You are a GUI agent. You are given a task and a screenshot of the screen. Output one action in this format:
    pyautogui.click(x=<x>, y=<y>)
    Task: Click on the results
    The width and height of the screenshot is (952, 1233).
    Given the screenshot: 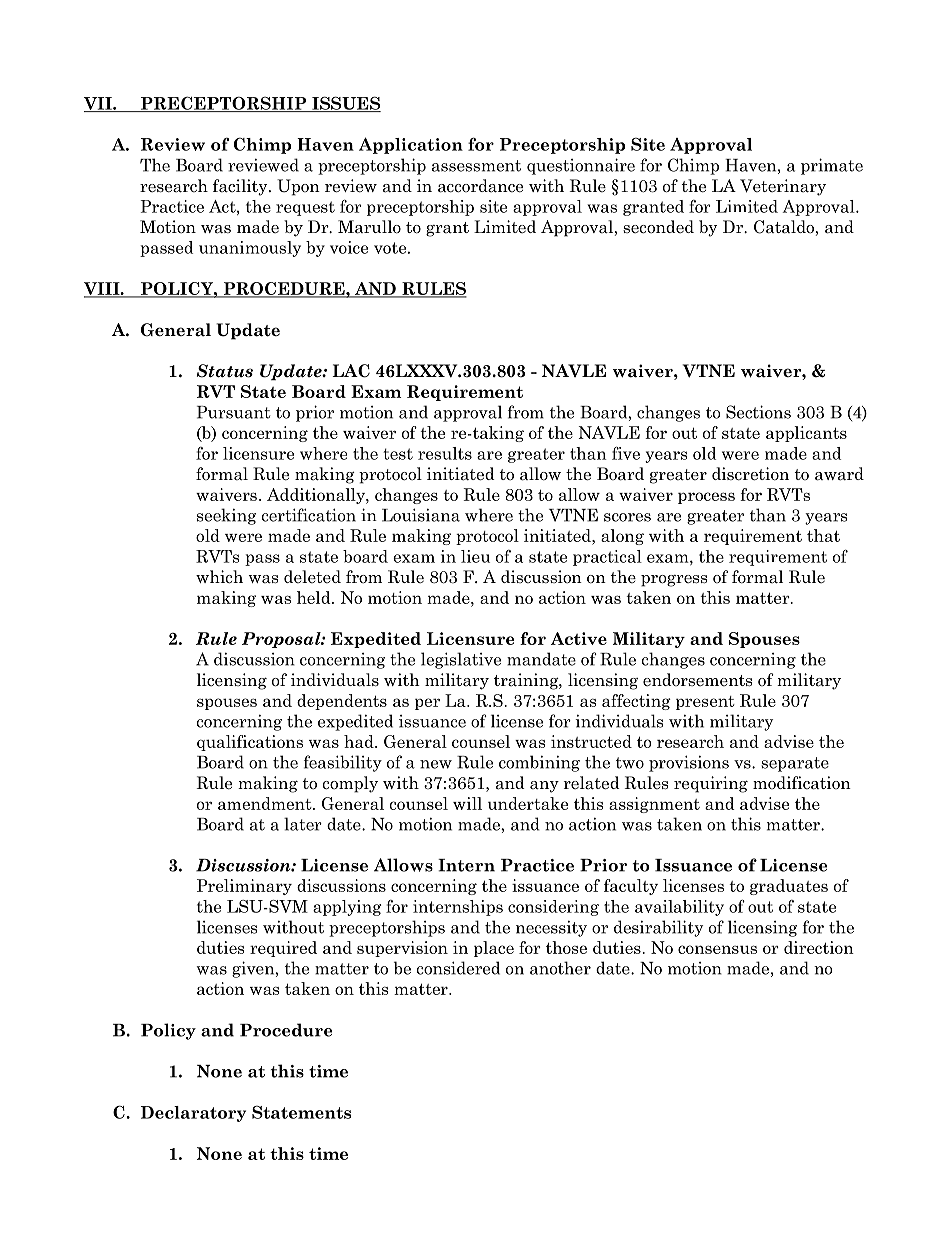 What is the action you would take?
    pyautogui.click(x=445, y=453)
